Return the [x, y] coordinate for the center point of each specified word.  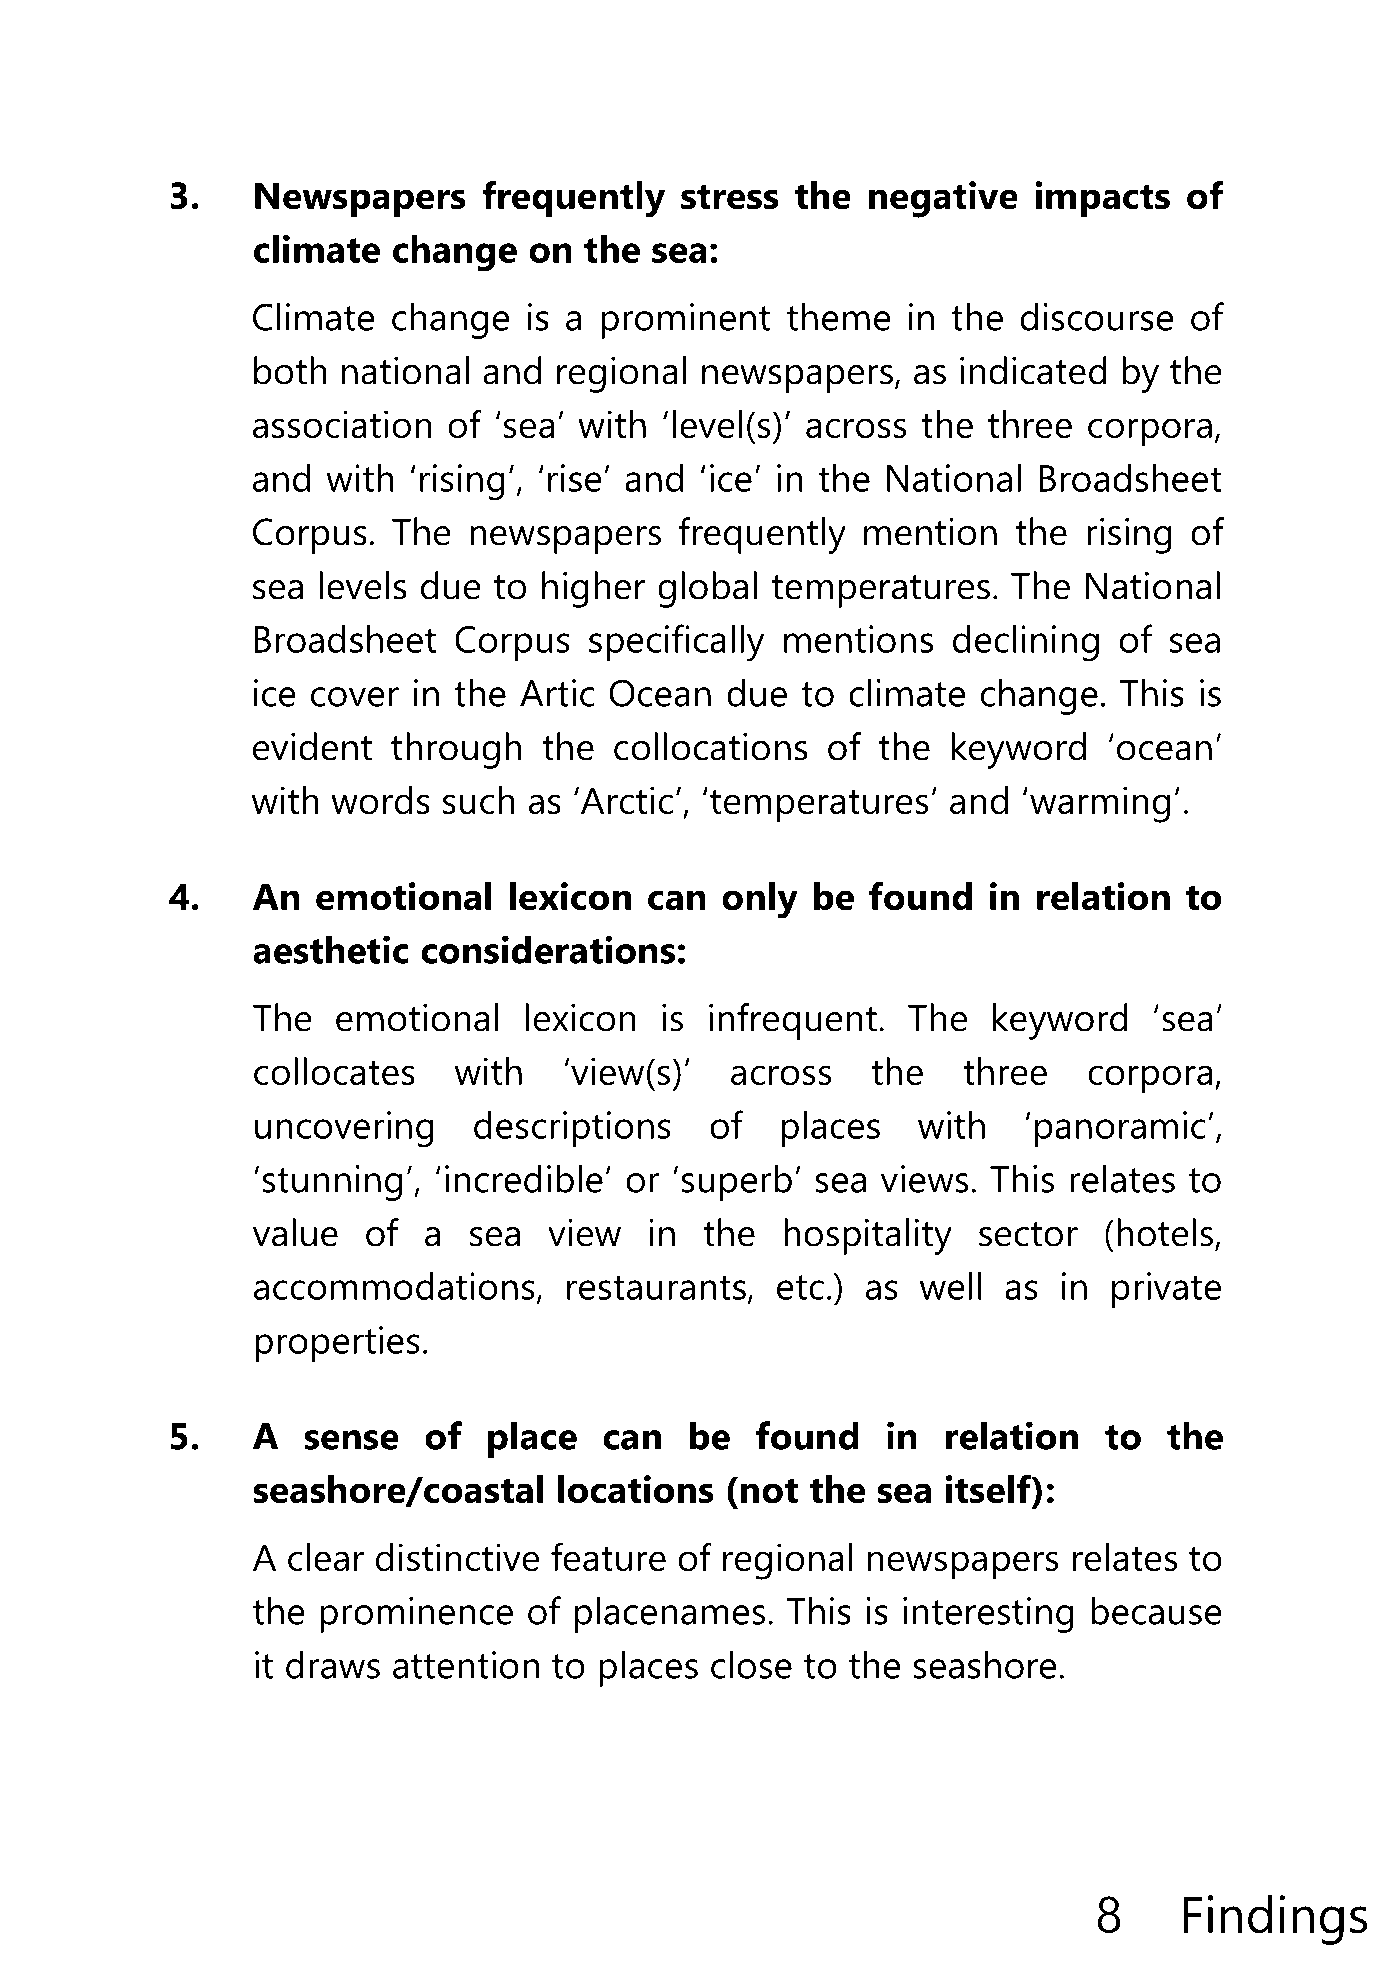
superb [737, 1182]
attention [466, 1665]
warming [1100, 804]
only [760, 900]
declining [1026, 643]
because [1156, 1610]
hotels [1165, 1232]
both [290, 370]
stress [730, 196]
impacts [1102, 199]
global [707, 589]
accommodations [394, 1286]
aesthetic [331, 949]
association [342, 424]
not [769, 1490]
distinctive [457, 1557]
